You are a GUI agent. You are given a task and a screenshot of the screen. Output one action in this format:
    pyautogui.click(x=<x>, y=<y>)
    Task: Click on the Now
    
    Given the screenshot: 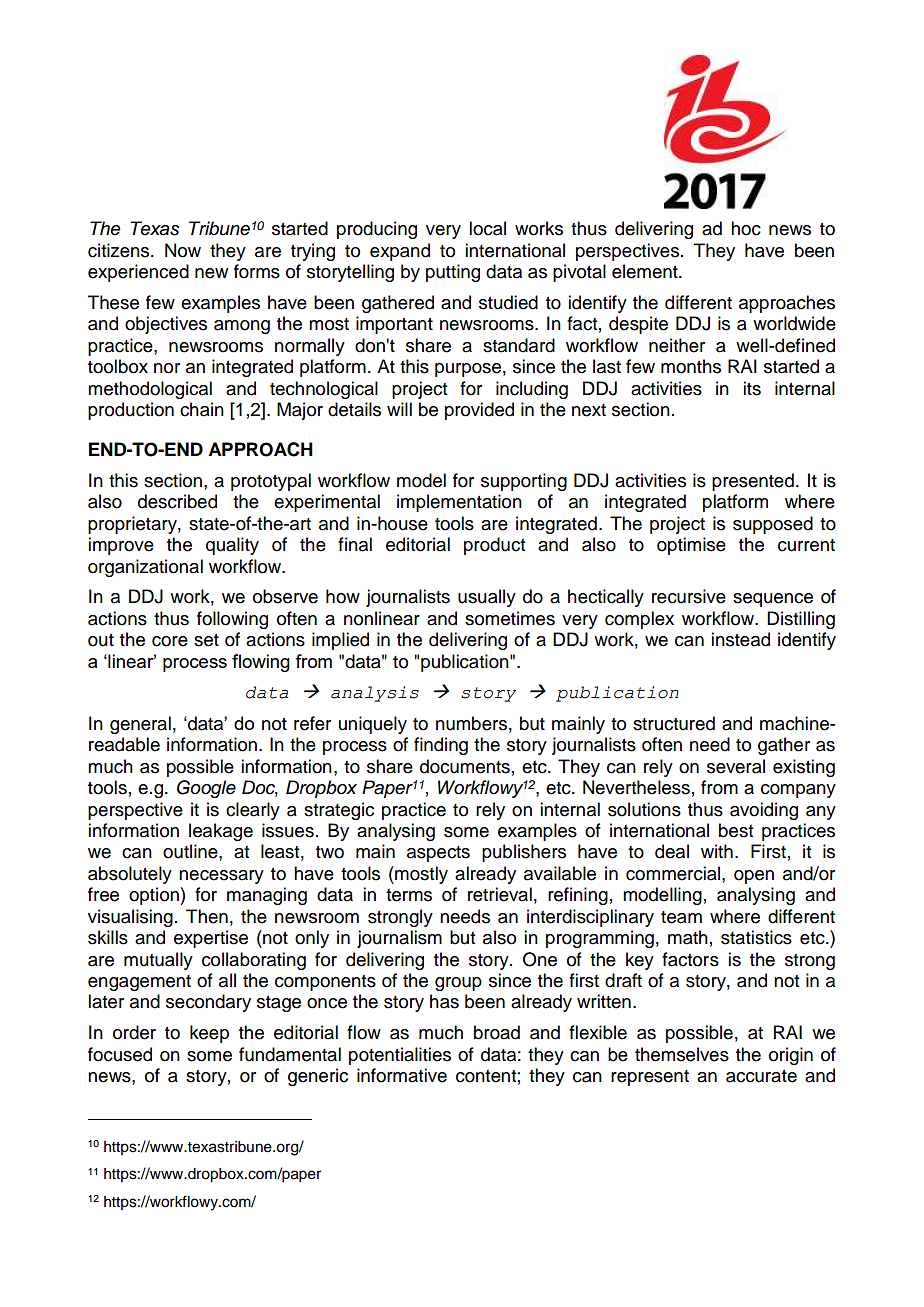 What is the action you would take?
    pyautogui.click(x=183, y=250)
